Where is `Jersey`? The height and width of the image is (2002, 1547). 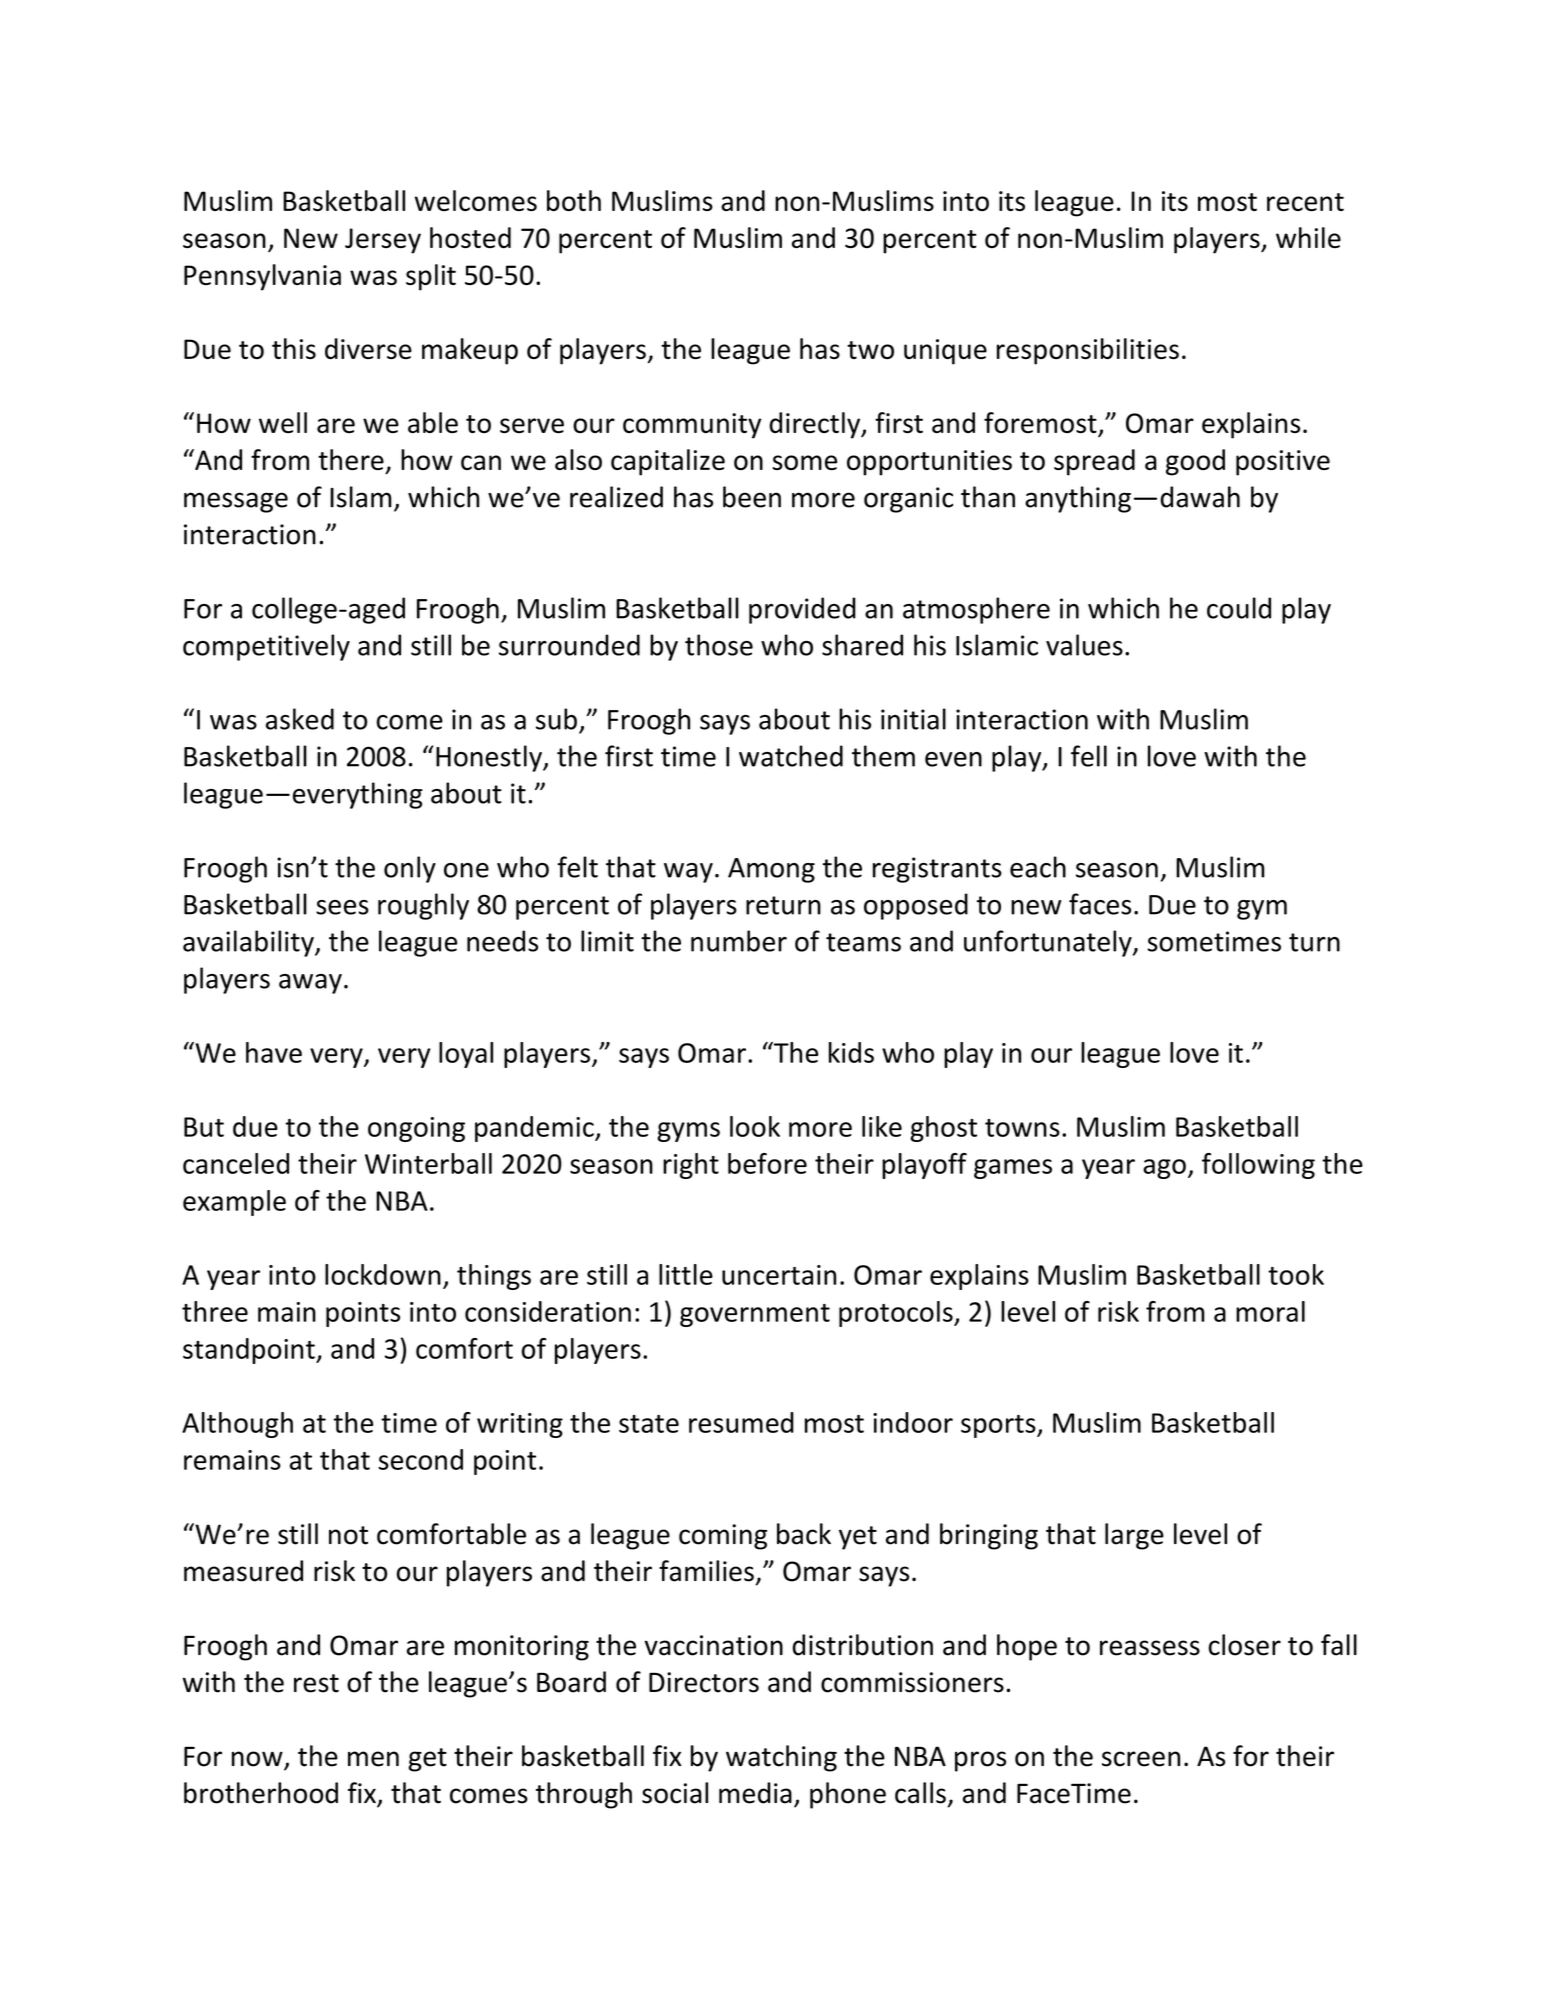
Jersey is located at coordinates (383, 241).
